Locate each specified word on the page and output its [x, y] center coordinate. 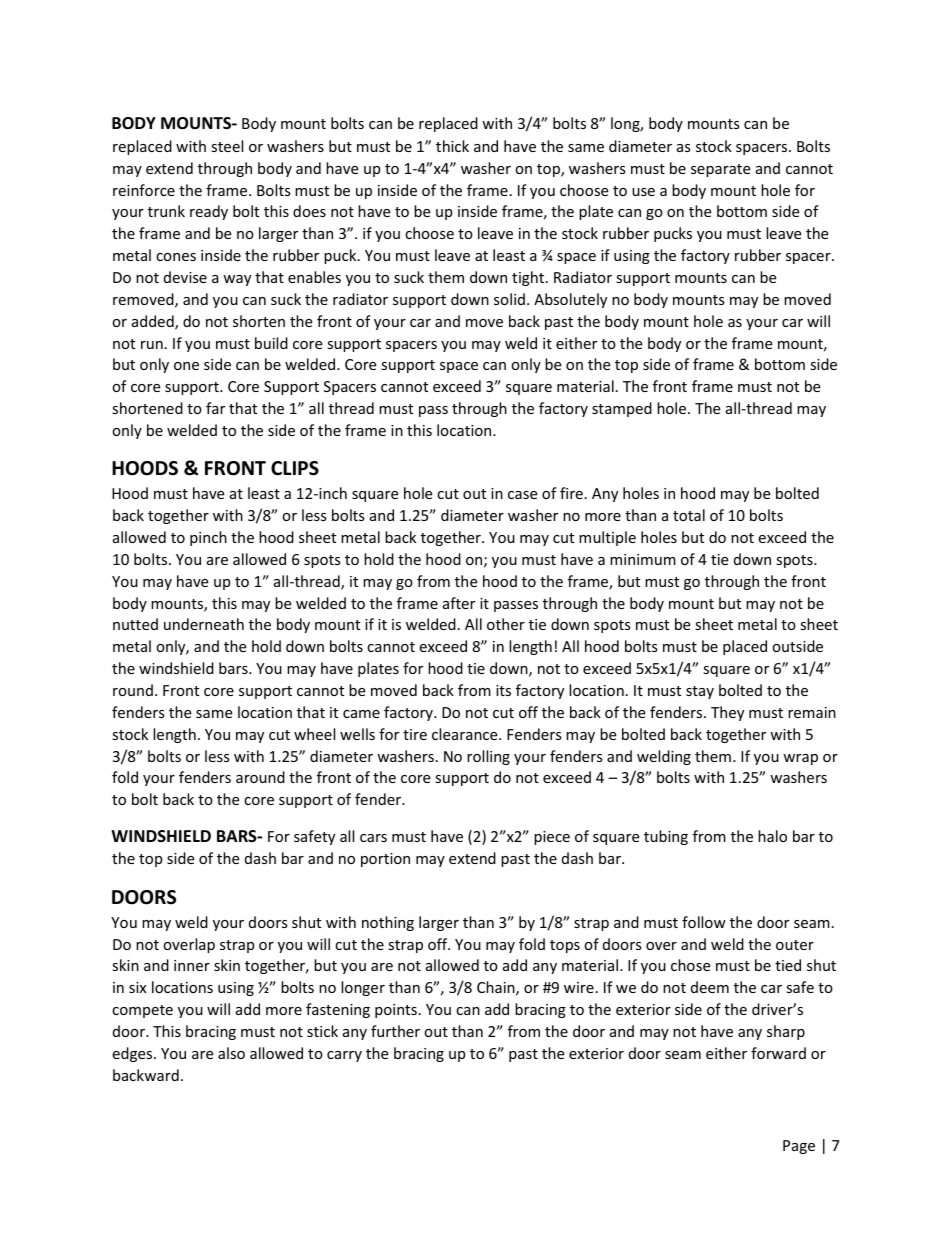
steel [227, 146]
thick [452, 146]
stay [700, 692]
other [506, 624]
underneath [204, 624]
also [231, 1053]
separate [720, 170]
